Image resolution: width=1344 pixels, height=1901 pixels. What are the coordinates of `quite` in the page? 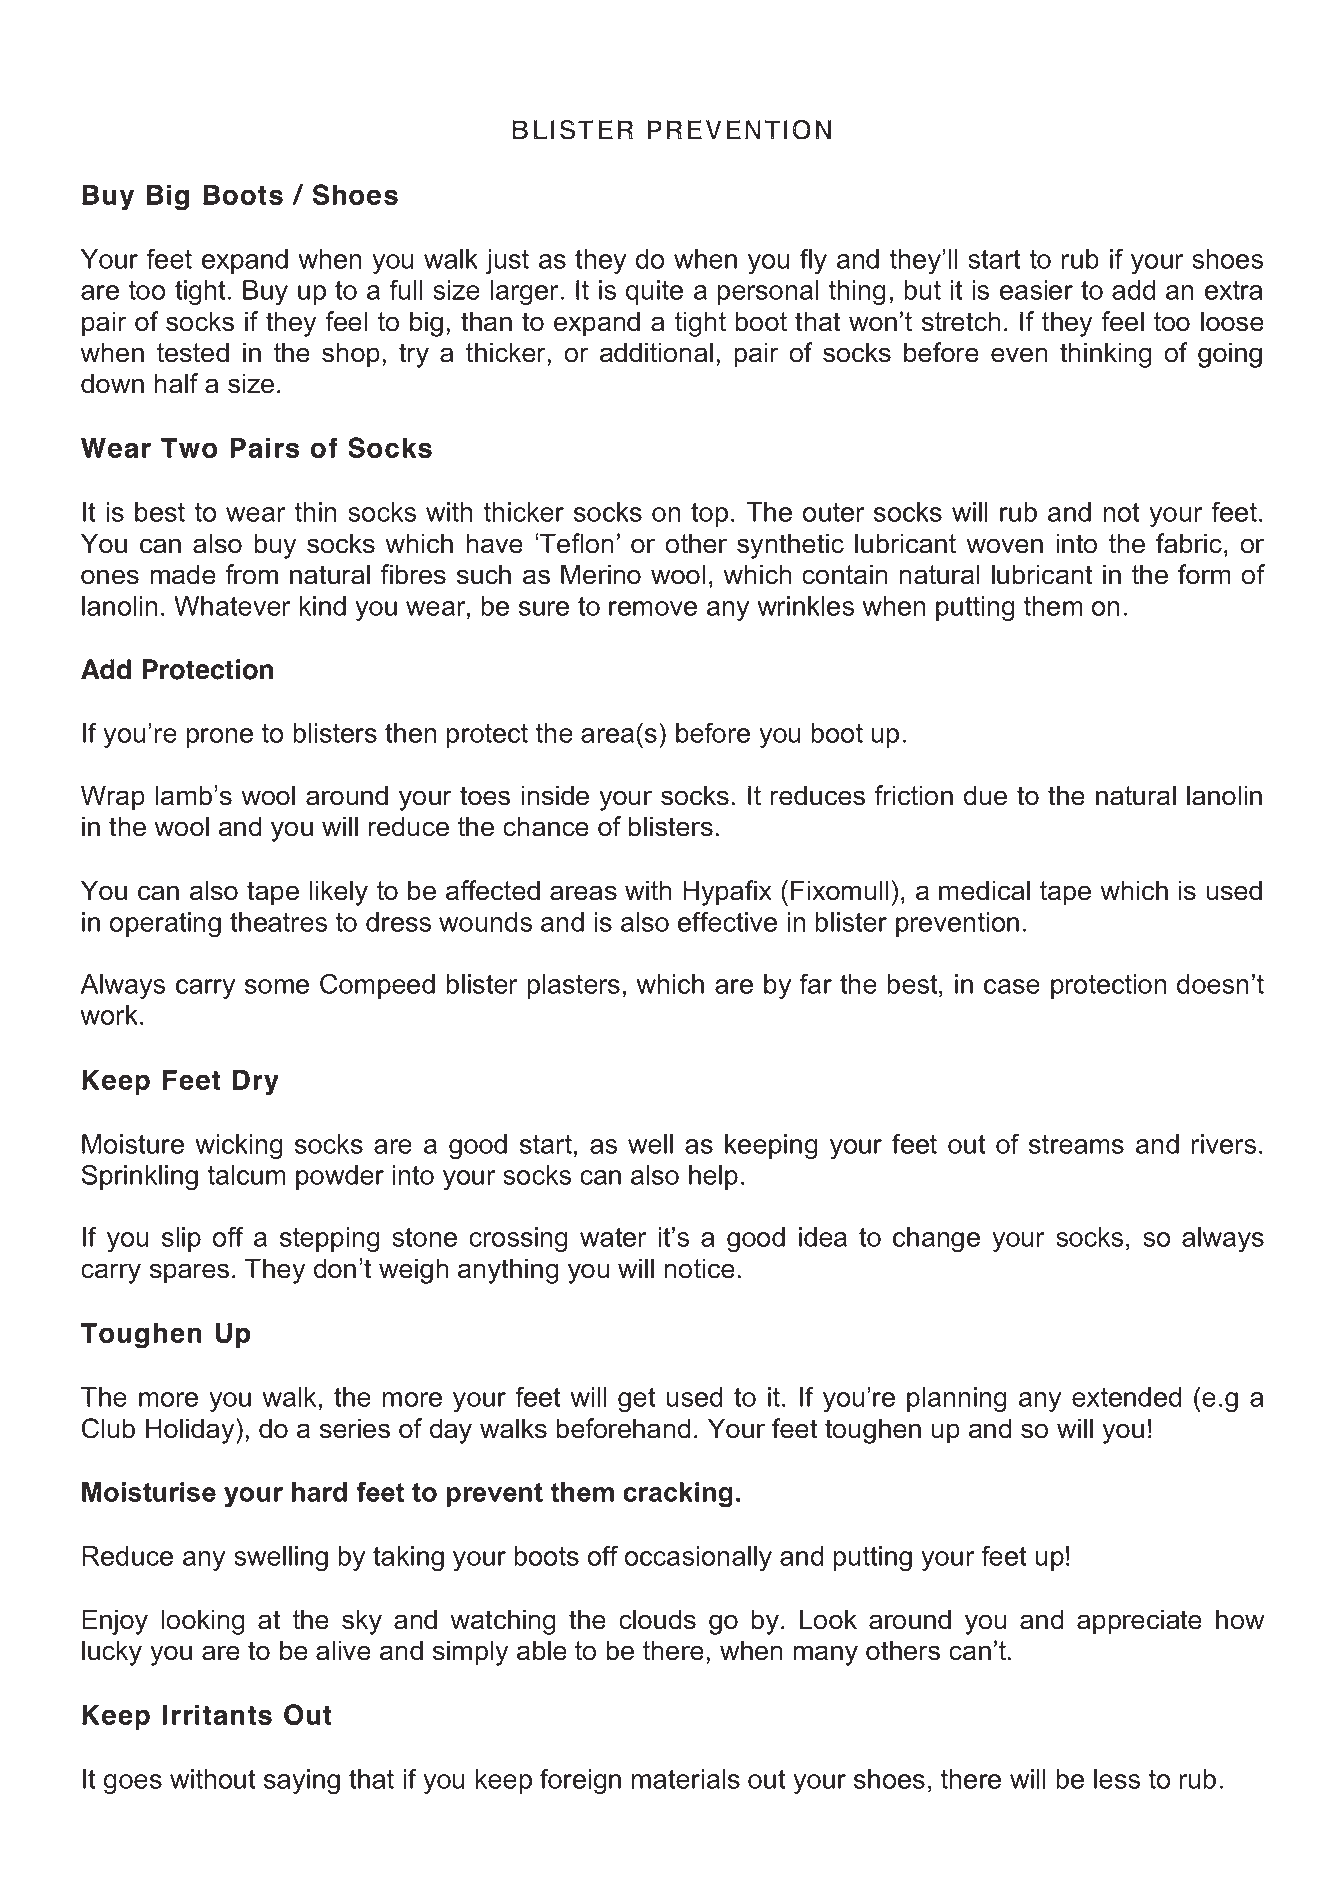 It's located at (654, 292).
